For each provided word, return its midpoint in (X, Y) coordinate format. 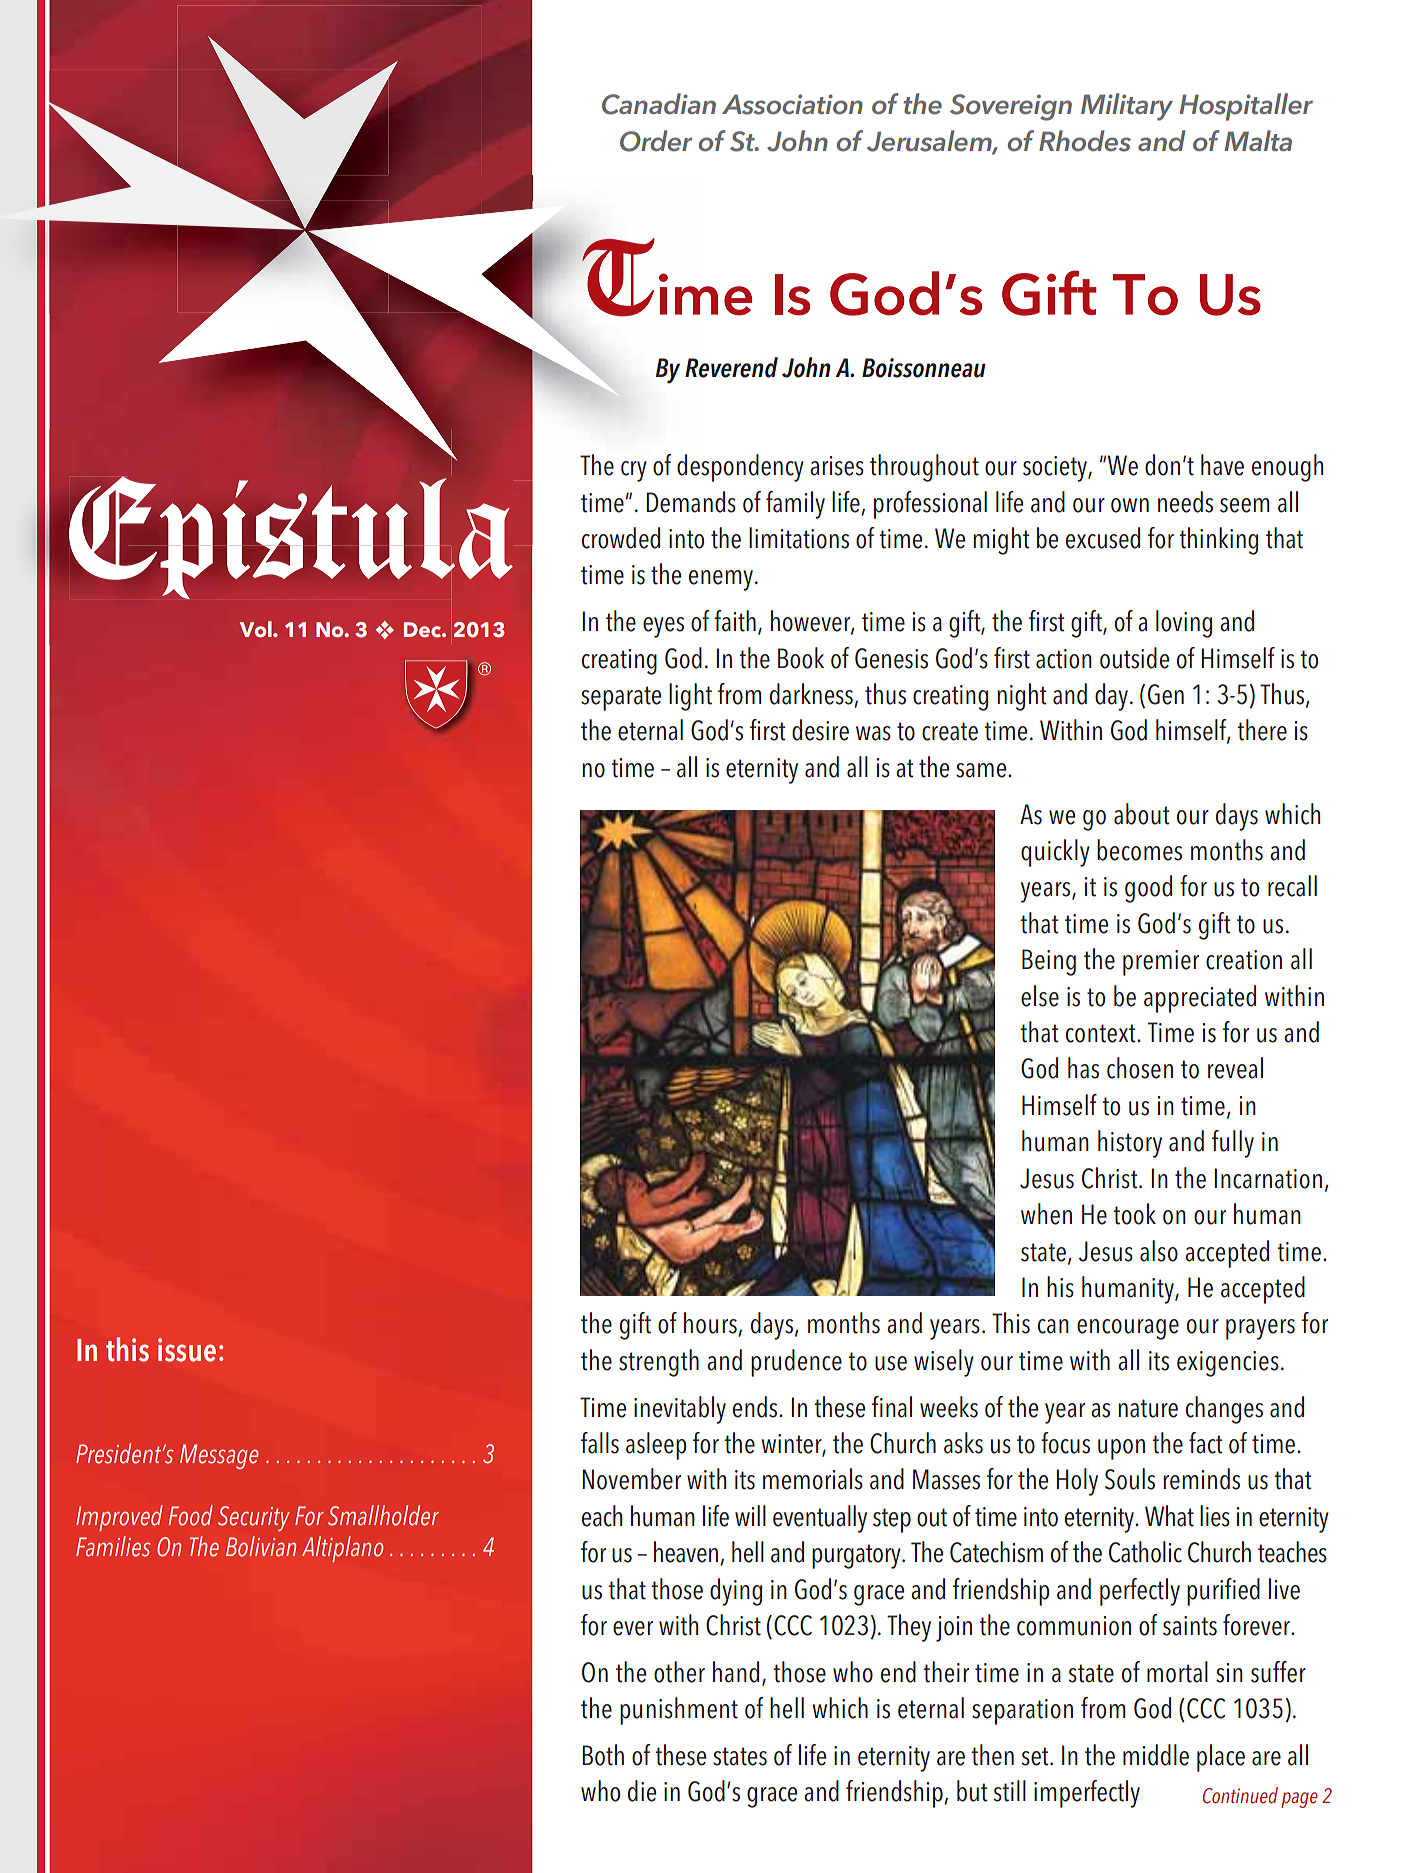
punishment (679, 1711)
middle (1156, 1755)
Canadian (659, 104)
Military (1127, 107)
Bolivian (261, 1546)
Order (656, 141)
